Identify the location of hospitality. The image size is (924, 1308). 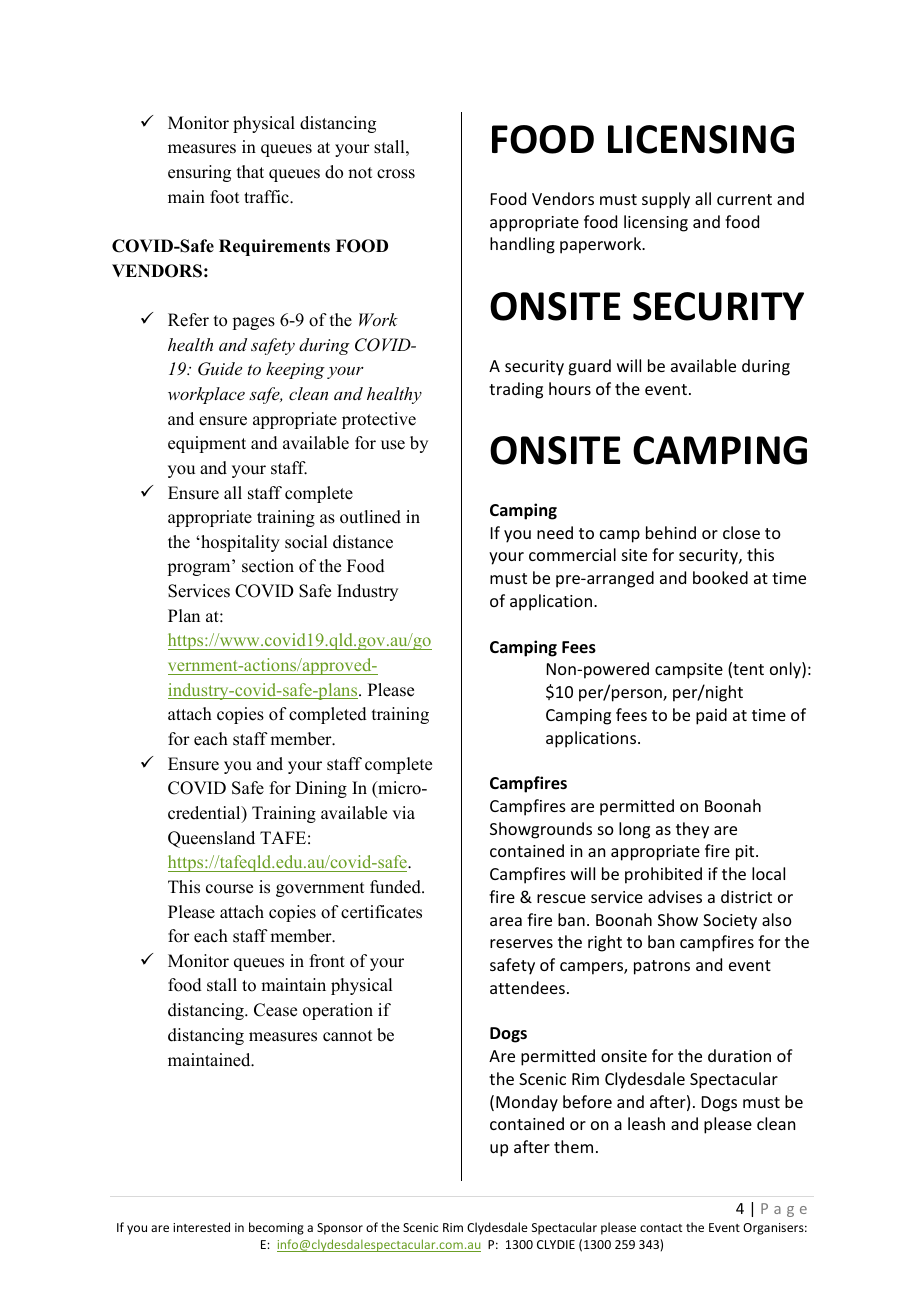
(239, 543).
